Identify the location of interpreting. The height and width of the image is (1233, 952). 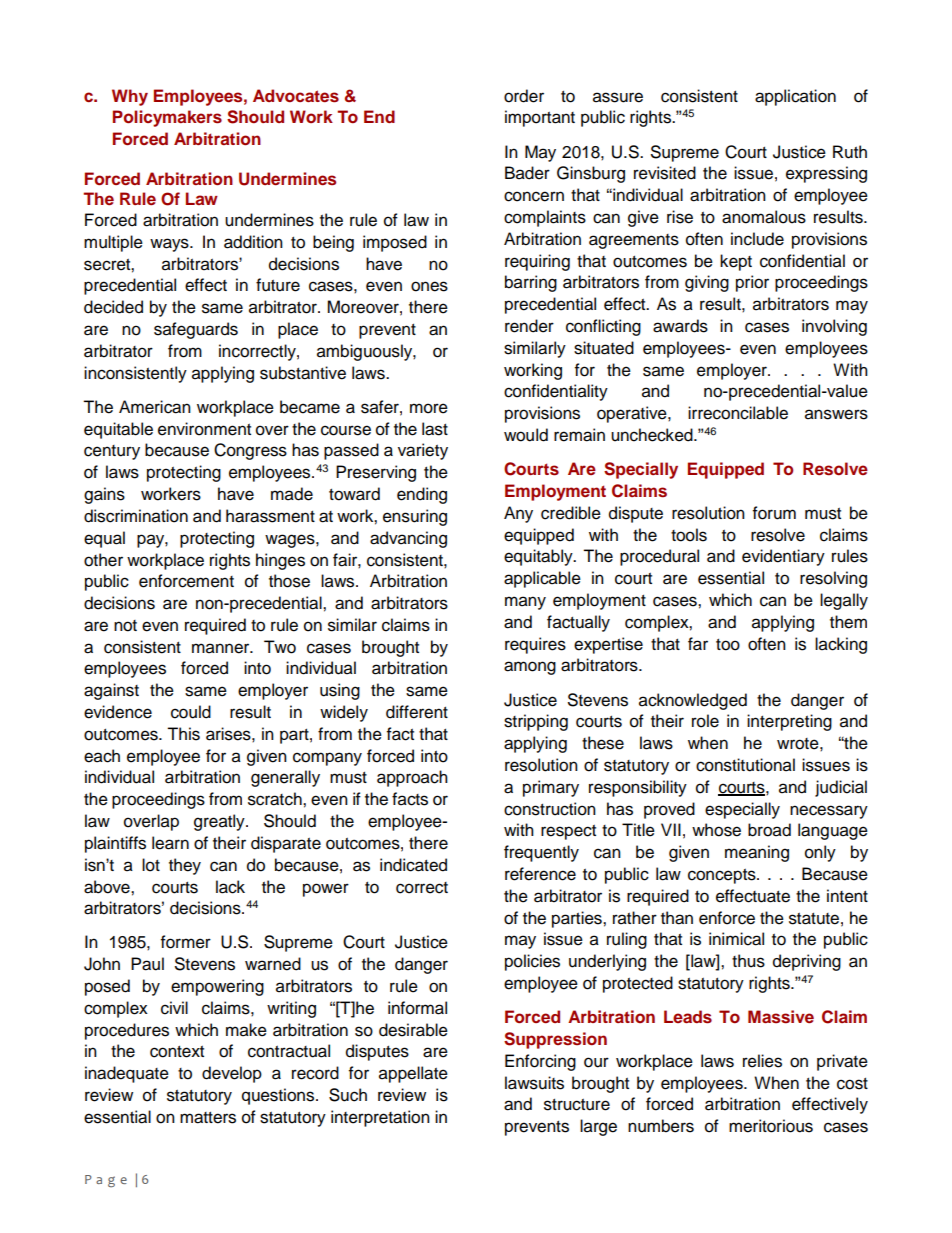
(789, 722).
